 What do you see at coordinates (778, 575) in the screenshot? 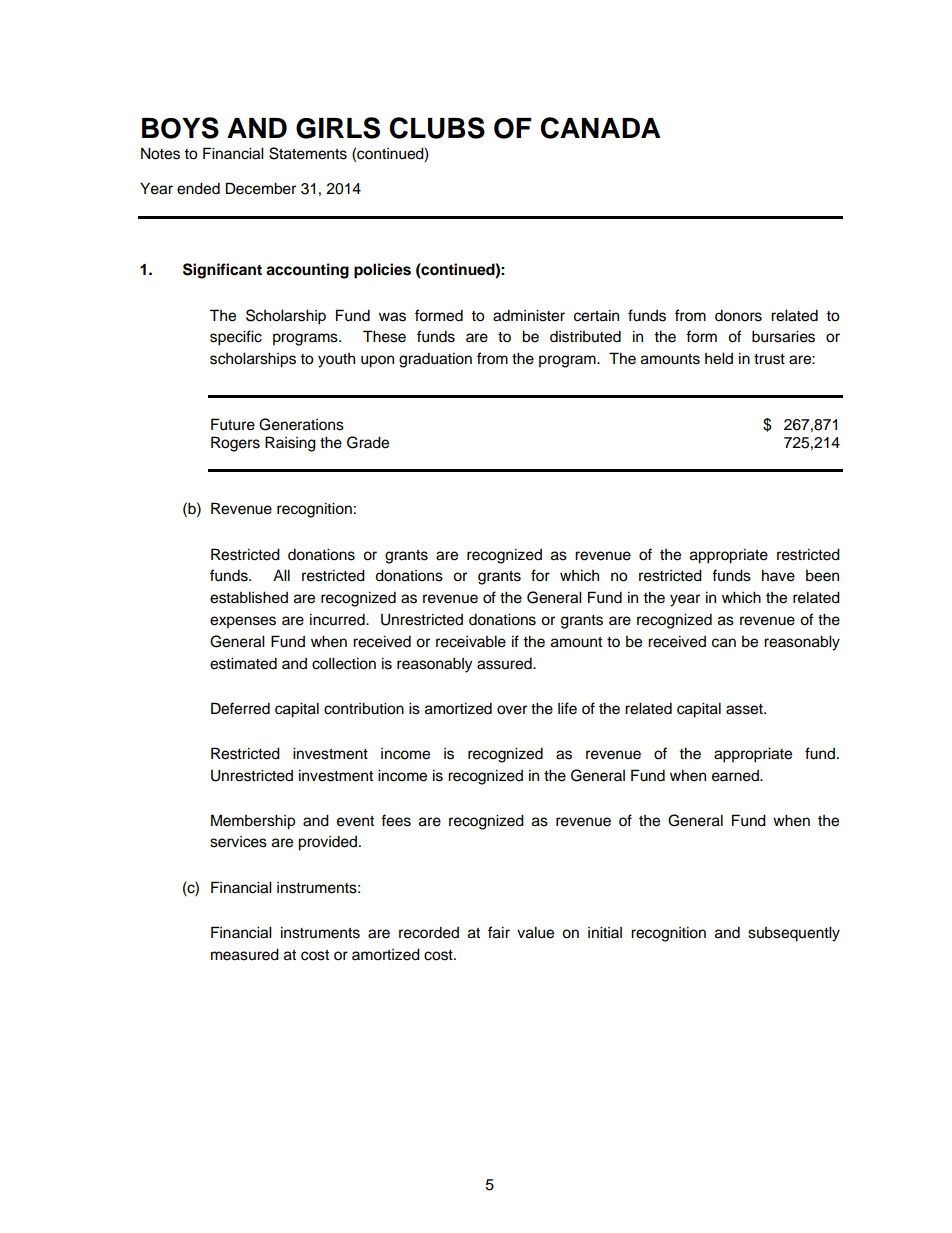
I see `have` at bounding box center [778, 575].
